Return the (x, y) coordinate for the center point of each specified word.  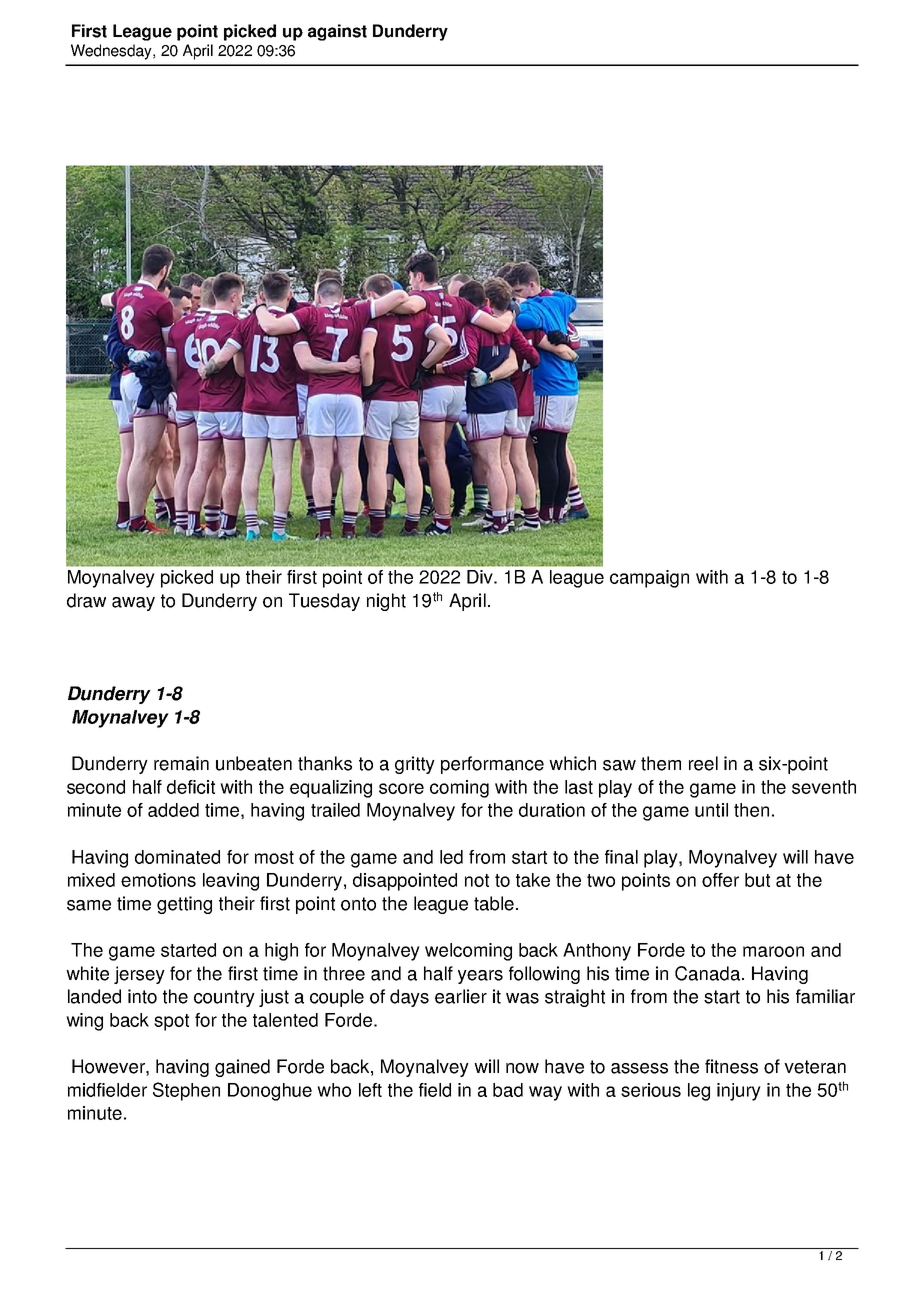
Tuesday (324, 602)
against (337, 32)
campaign (649, 579)
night (386, 602)
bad (508, 1090)
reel (703, 763)
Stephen (186, 1091)
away (133, 604)
